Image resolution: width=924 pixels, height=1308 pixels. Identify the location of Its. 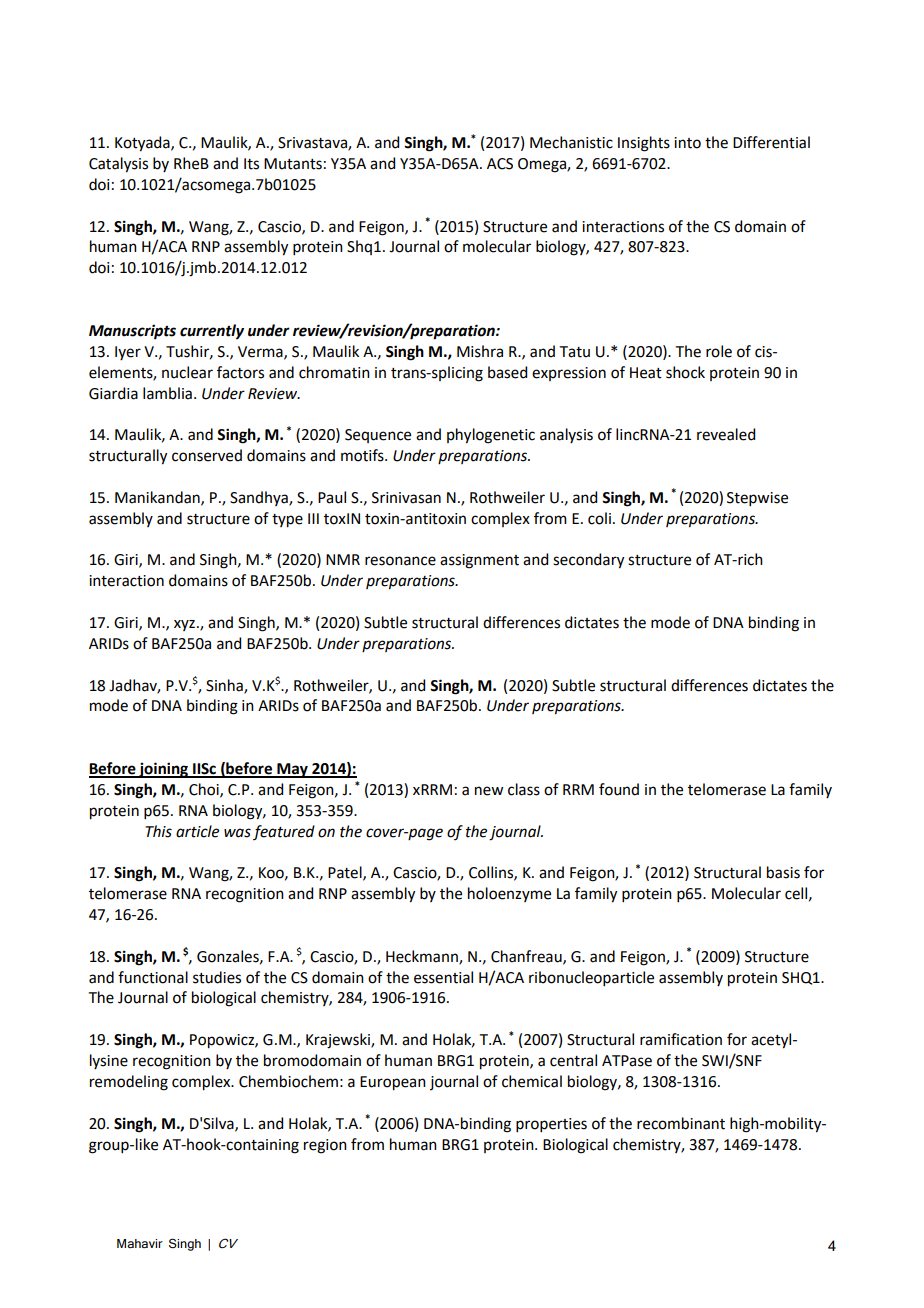
(251, 164).
